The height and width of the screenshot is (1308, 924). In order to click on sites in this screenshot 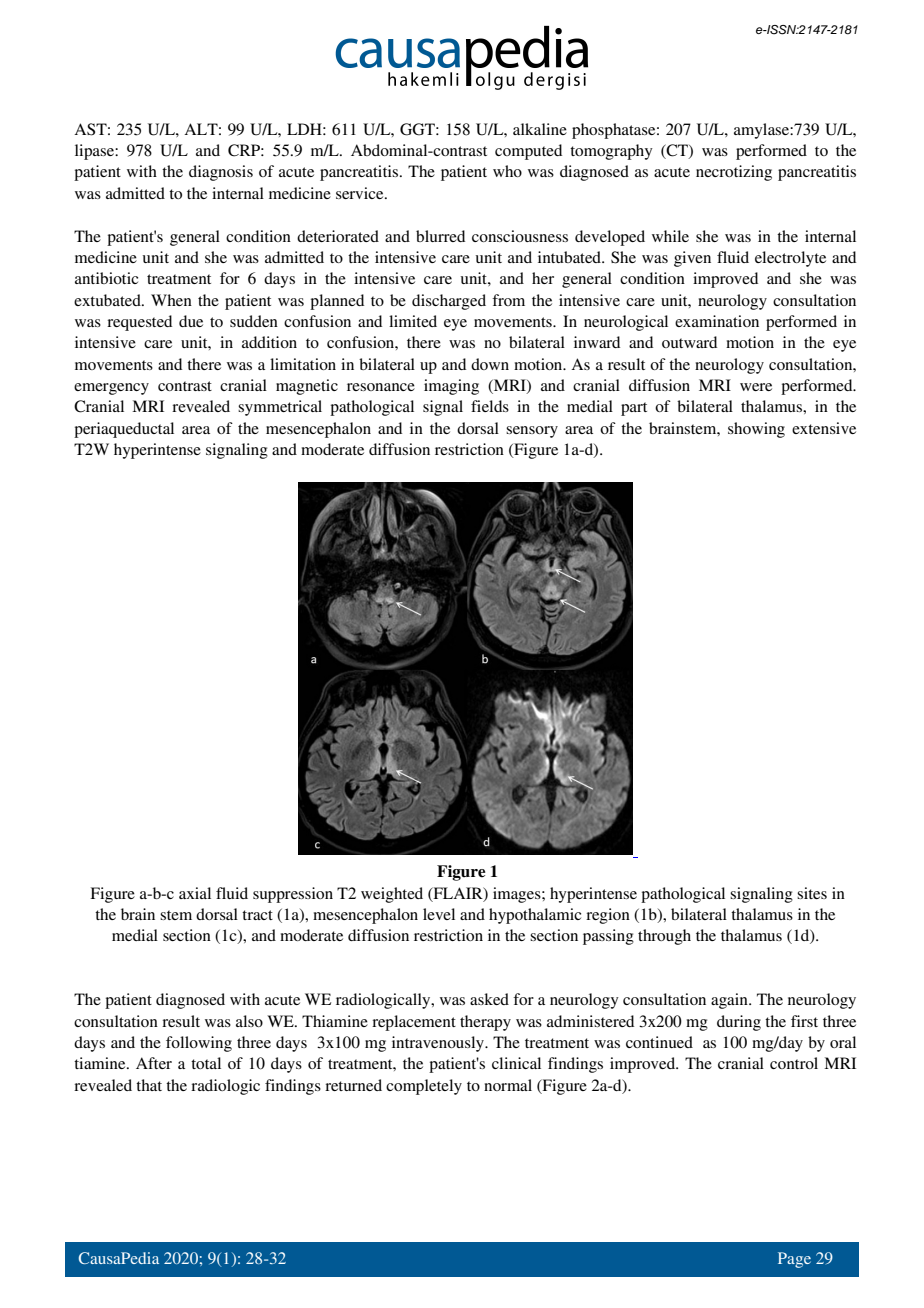, I will do `click(812, 893)`.
